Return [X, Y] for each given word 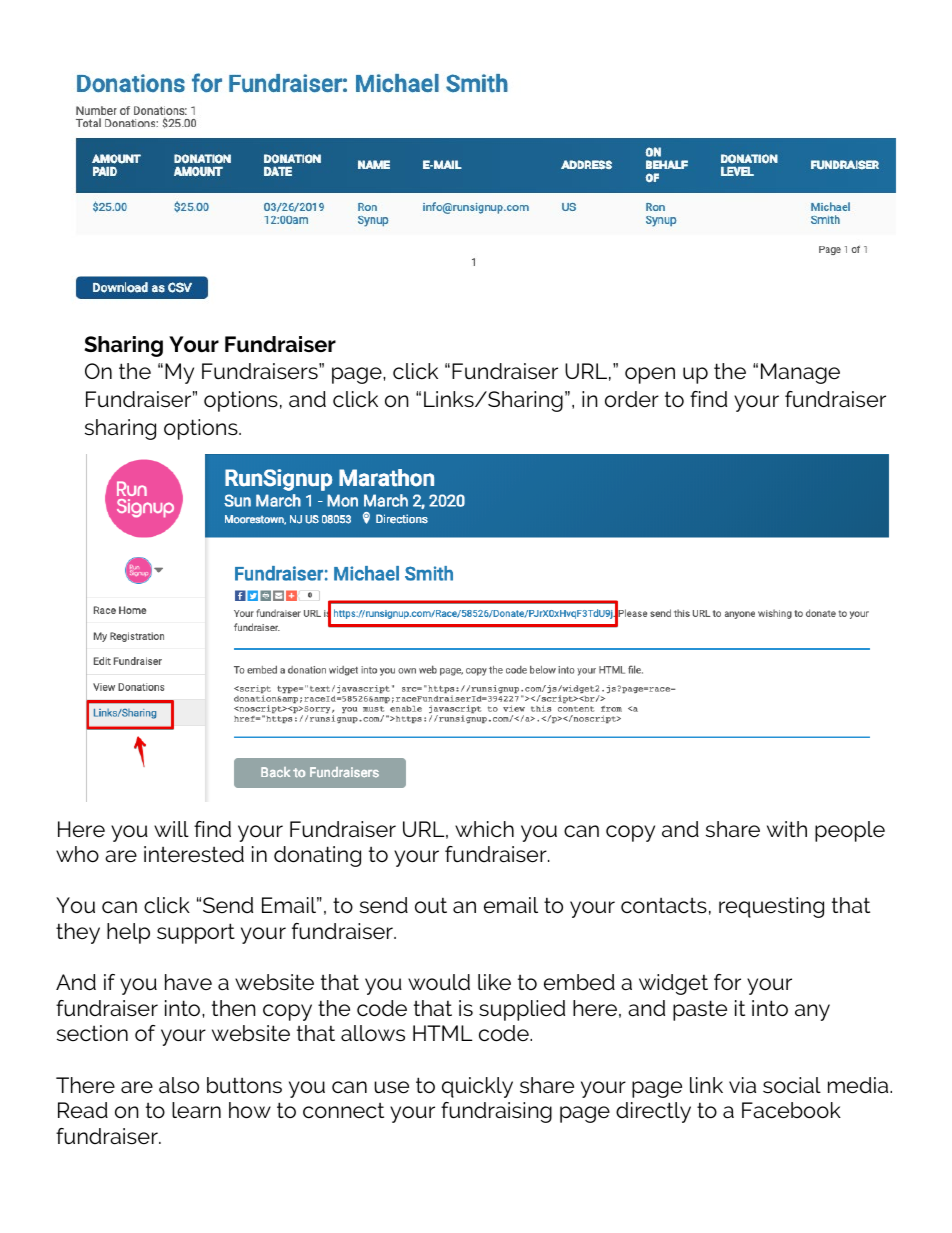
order [632, 399]
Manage [800, 373]
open [650, 375]
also [179, 1085]
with [787, 829]
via [742, 1085]
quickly [477, 1087]
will [171, 829]
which [484, 829]
